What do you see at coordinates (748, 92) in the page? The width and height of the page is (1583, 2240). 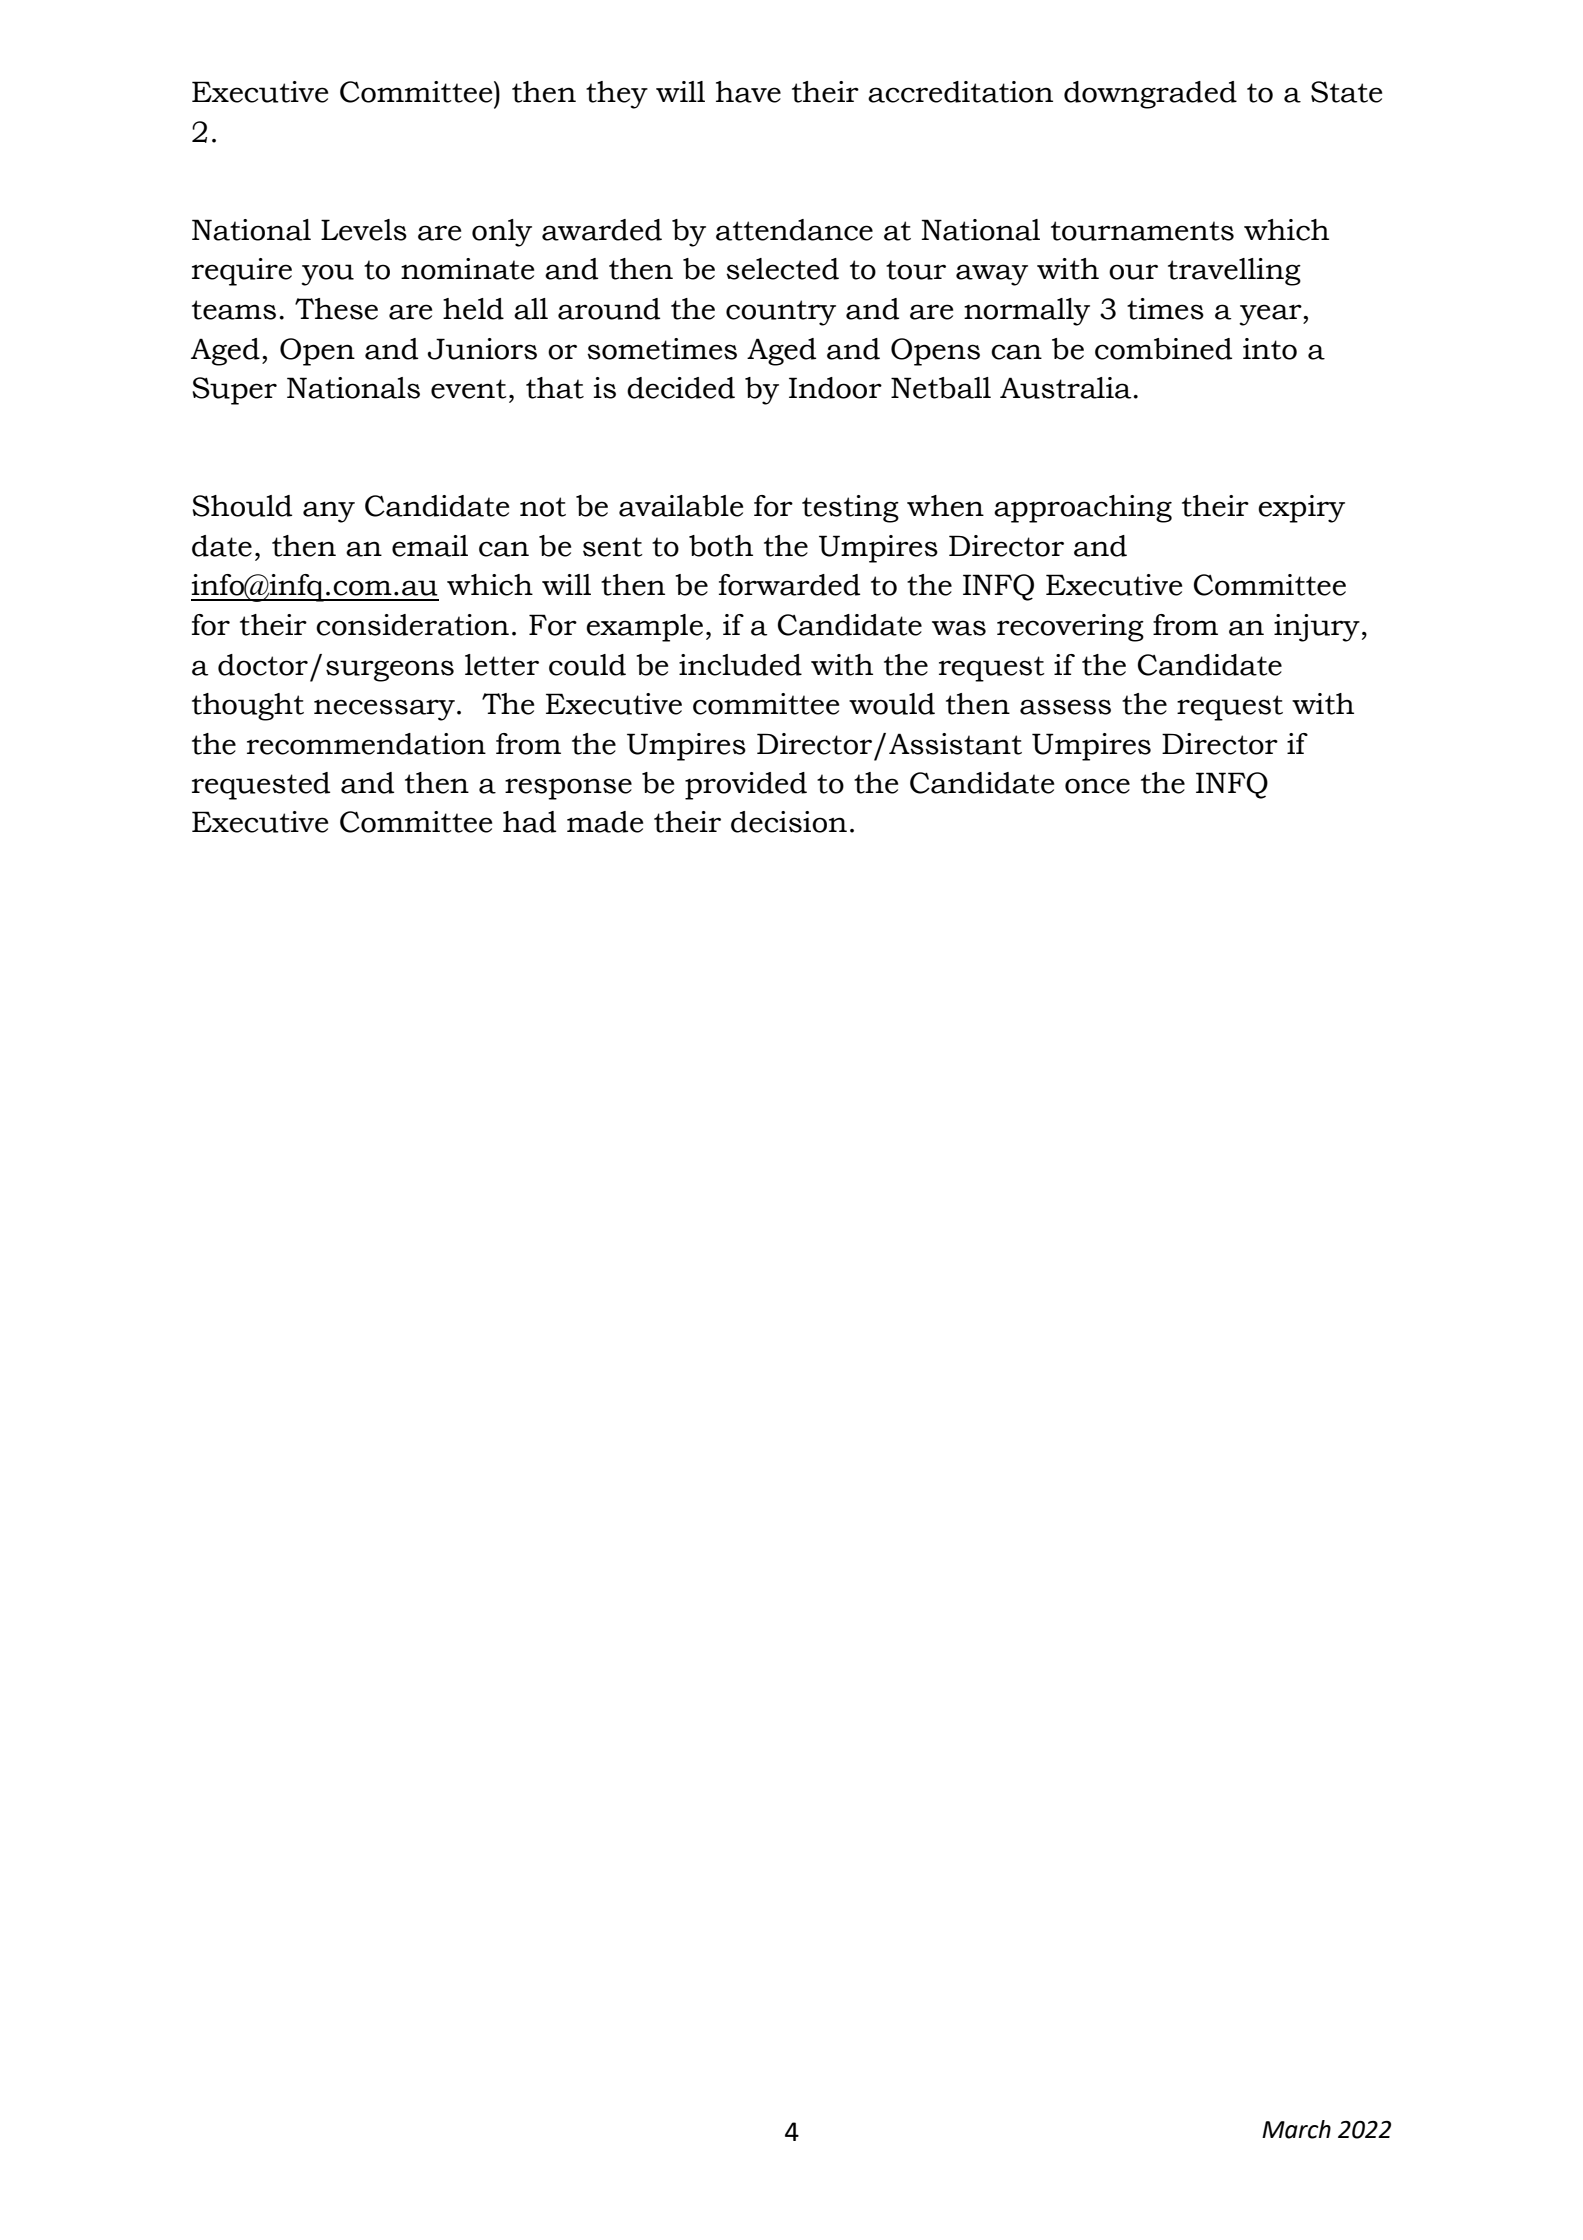 I see `have` at bounding box center [748, 92].
